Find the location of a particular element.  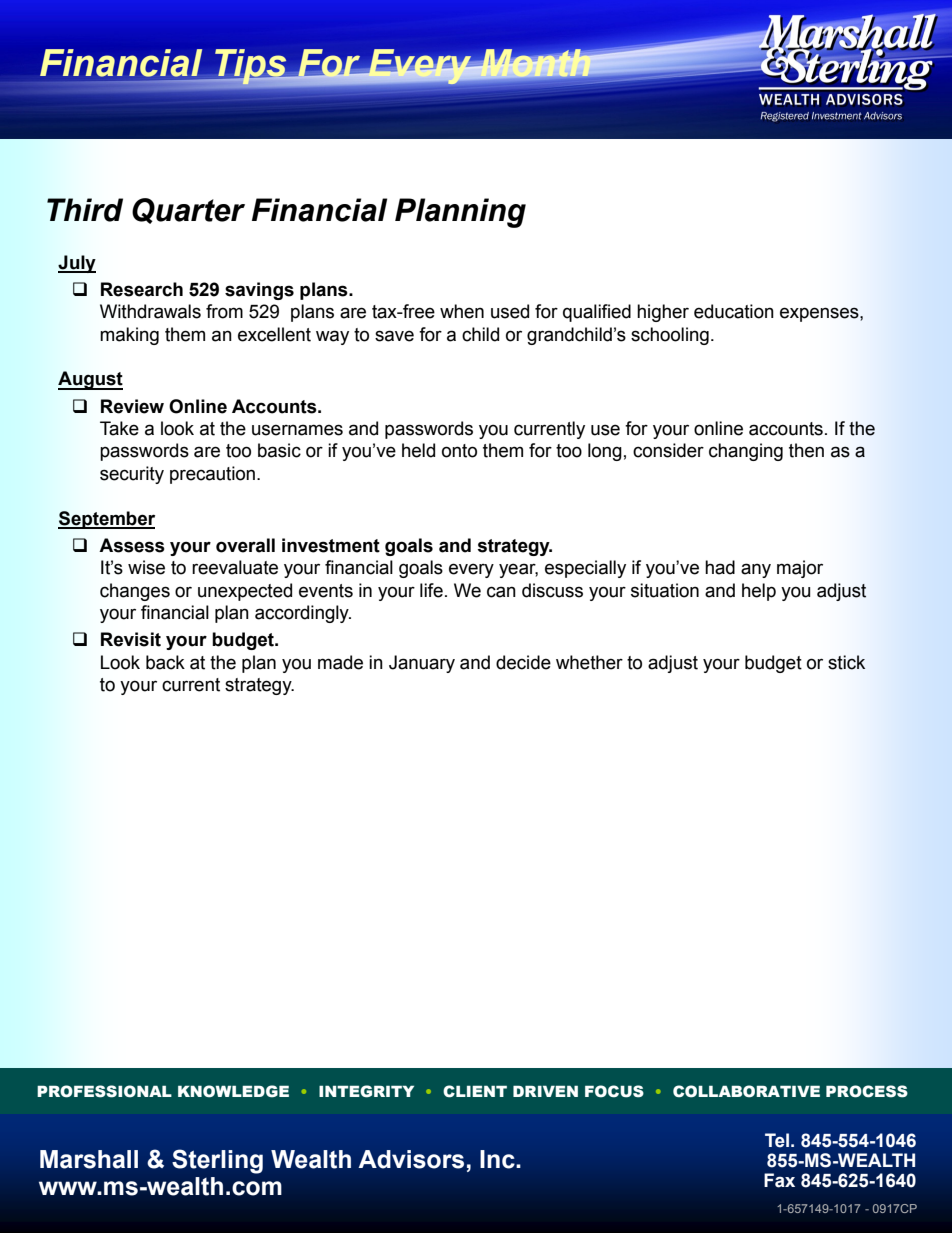

stick is located at coordinates (846, 662).
